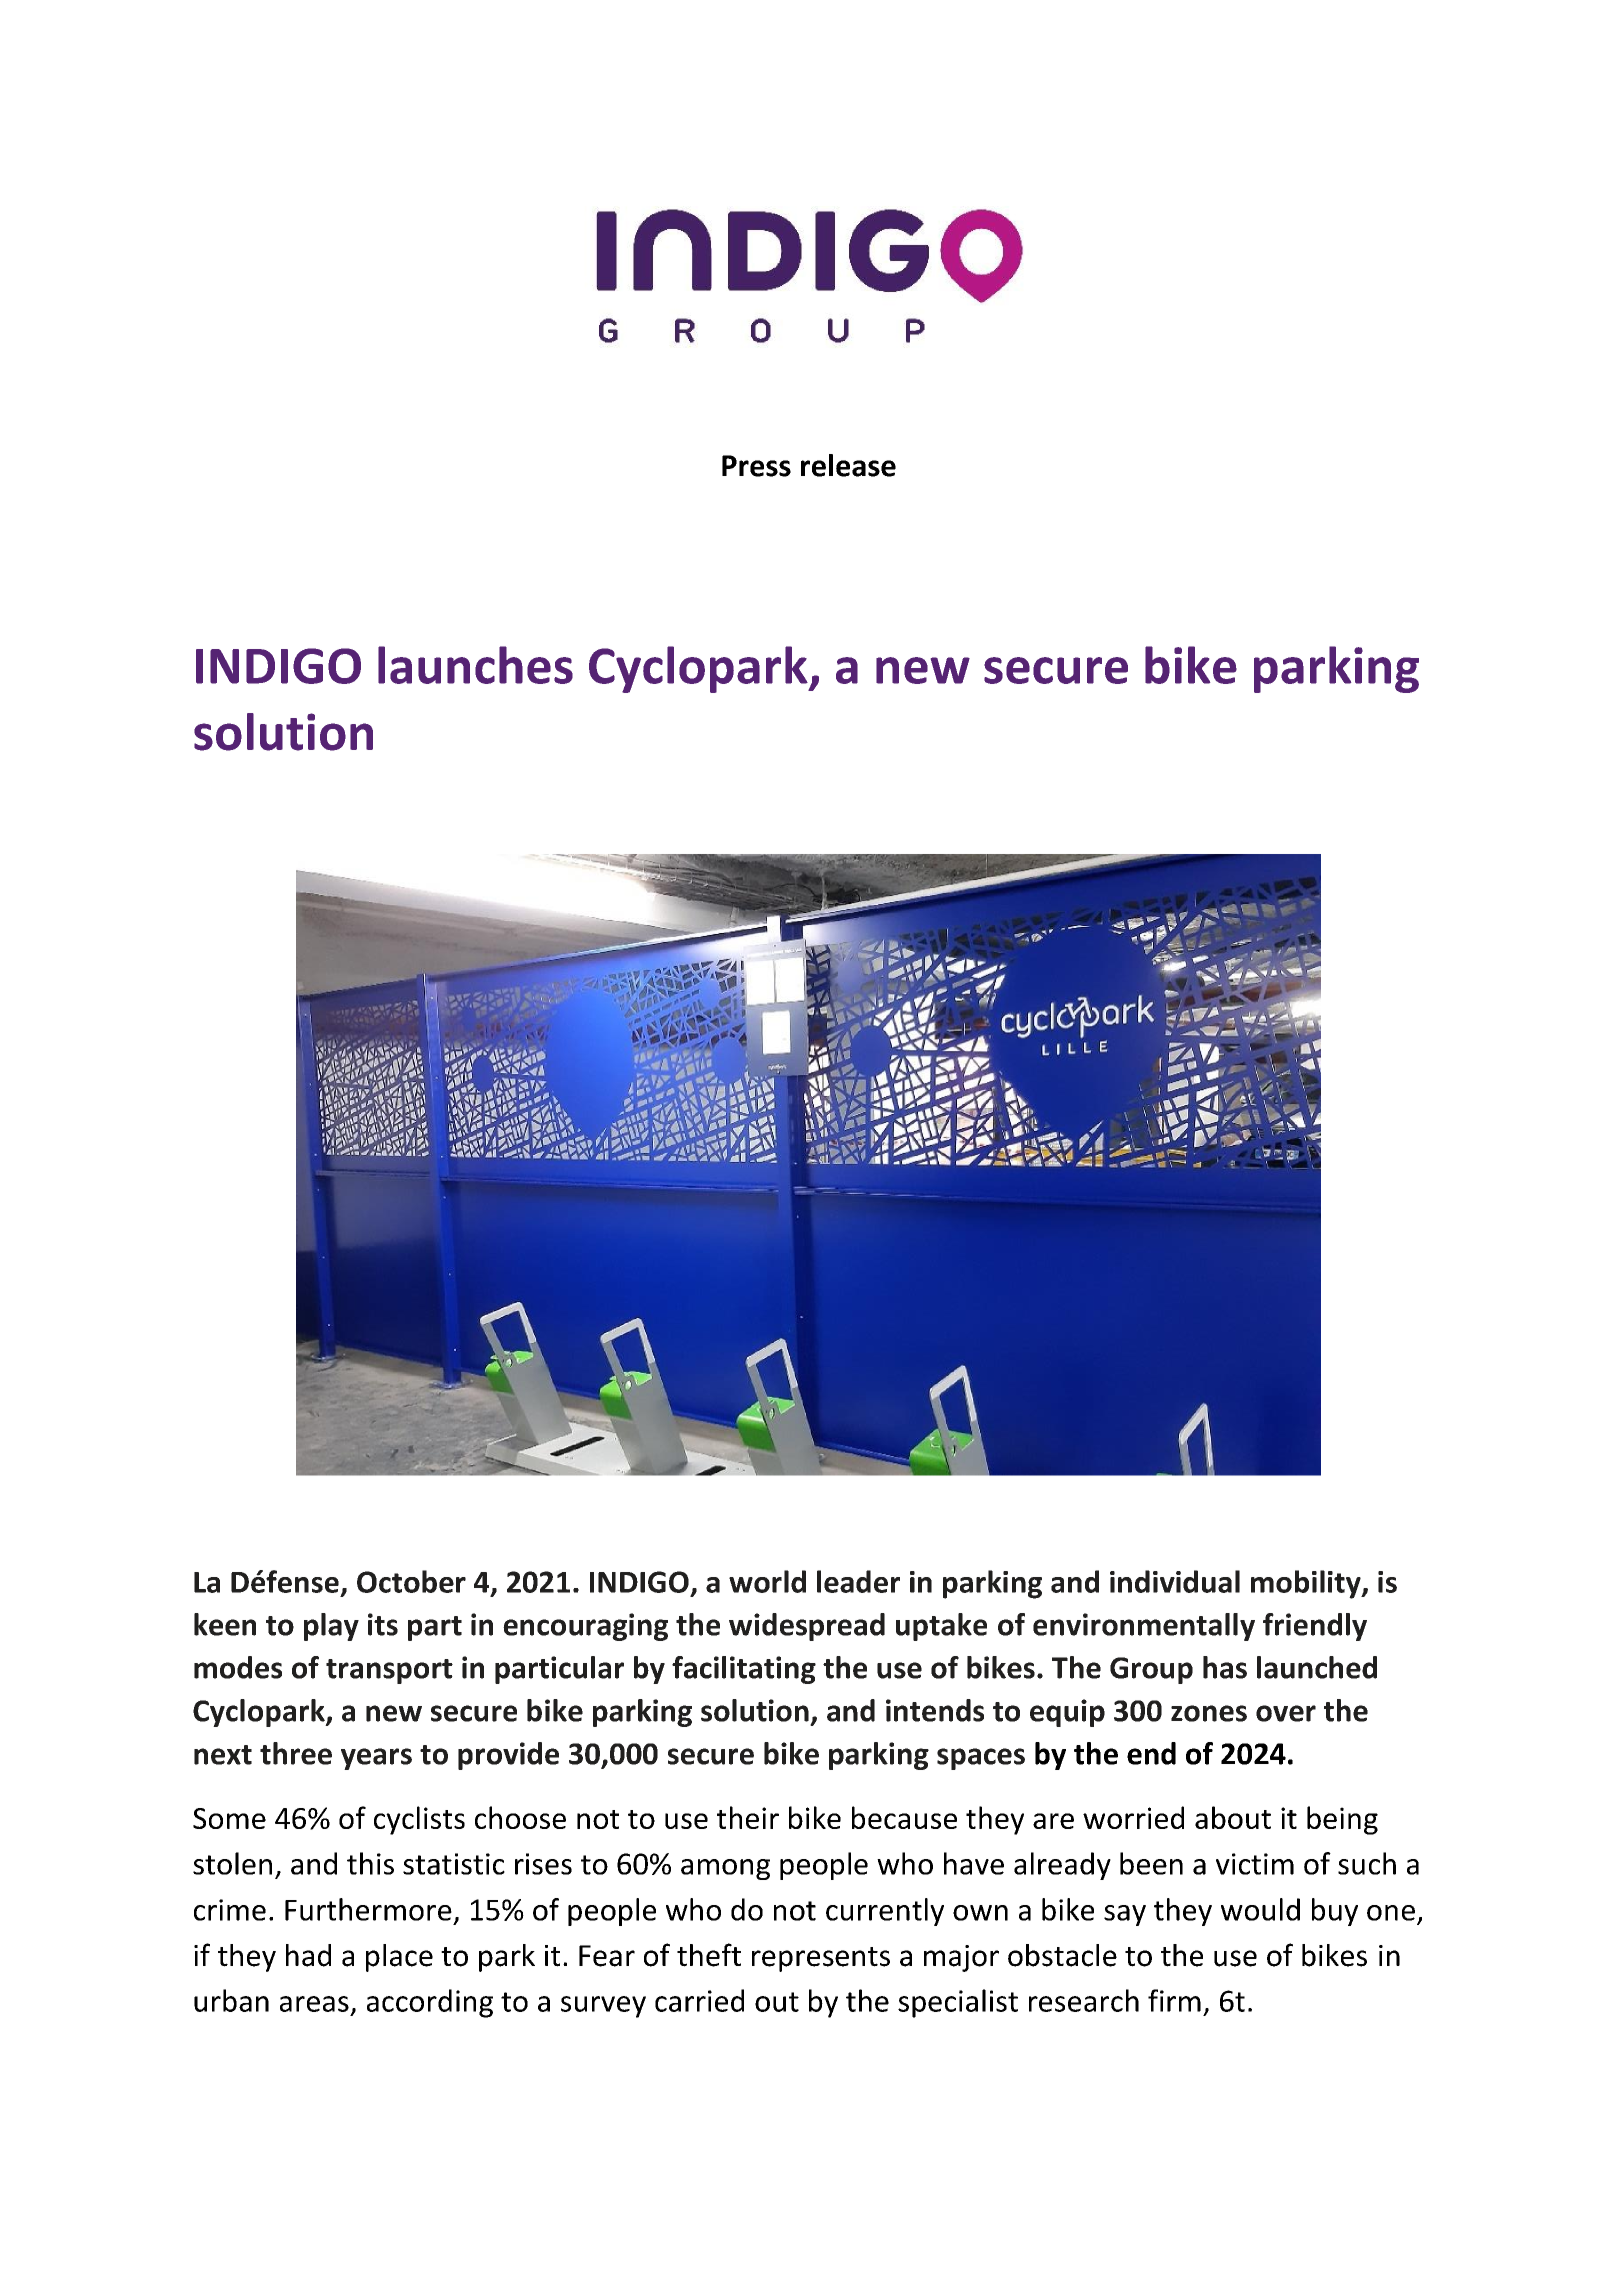 The image size is (1617, 2286). What do you see at coordinates (756, 466) in the image?
I see `Press` at bounding box center [756, 466].
